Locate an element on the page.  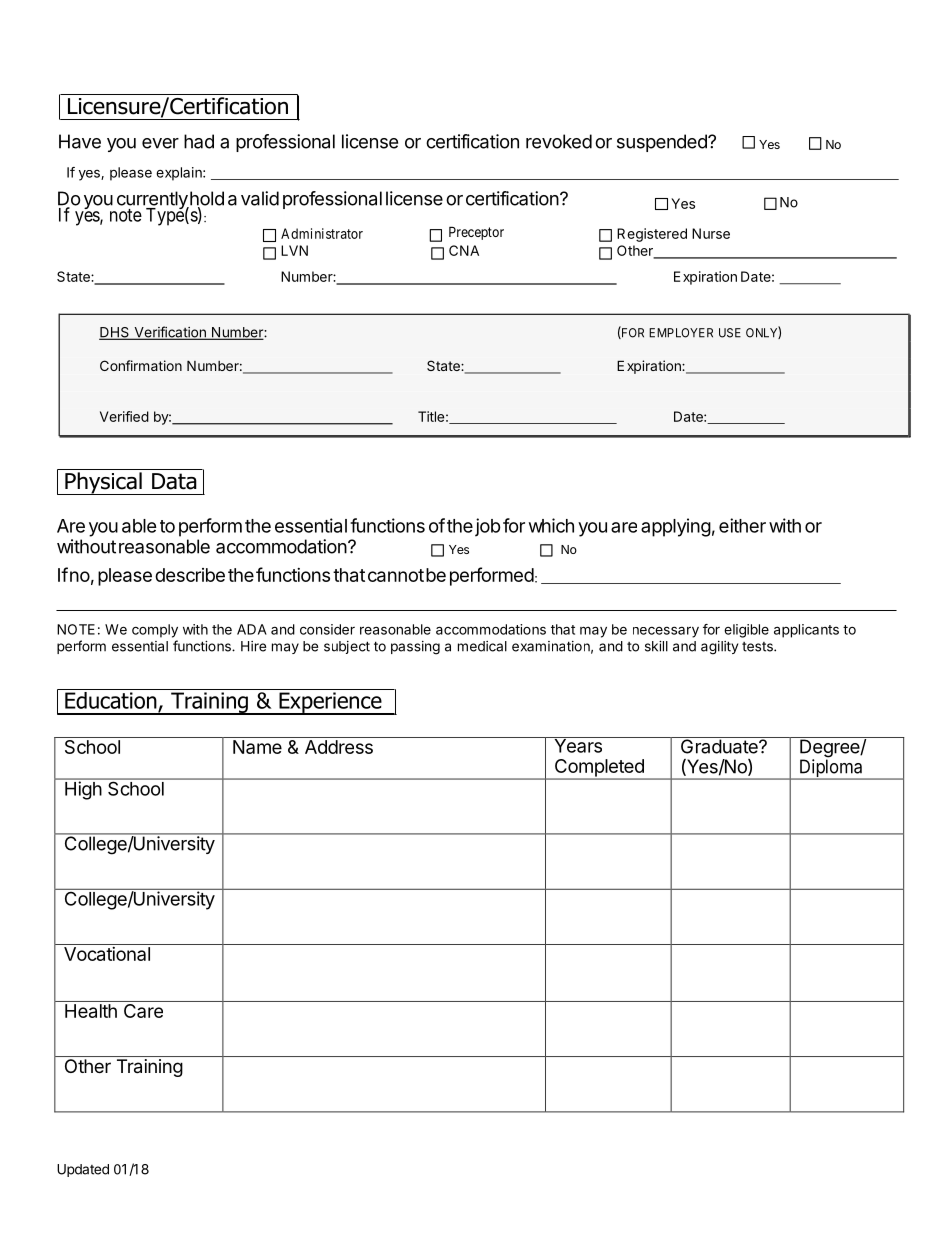
Vocational is located at coordinates (107, 954).
